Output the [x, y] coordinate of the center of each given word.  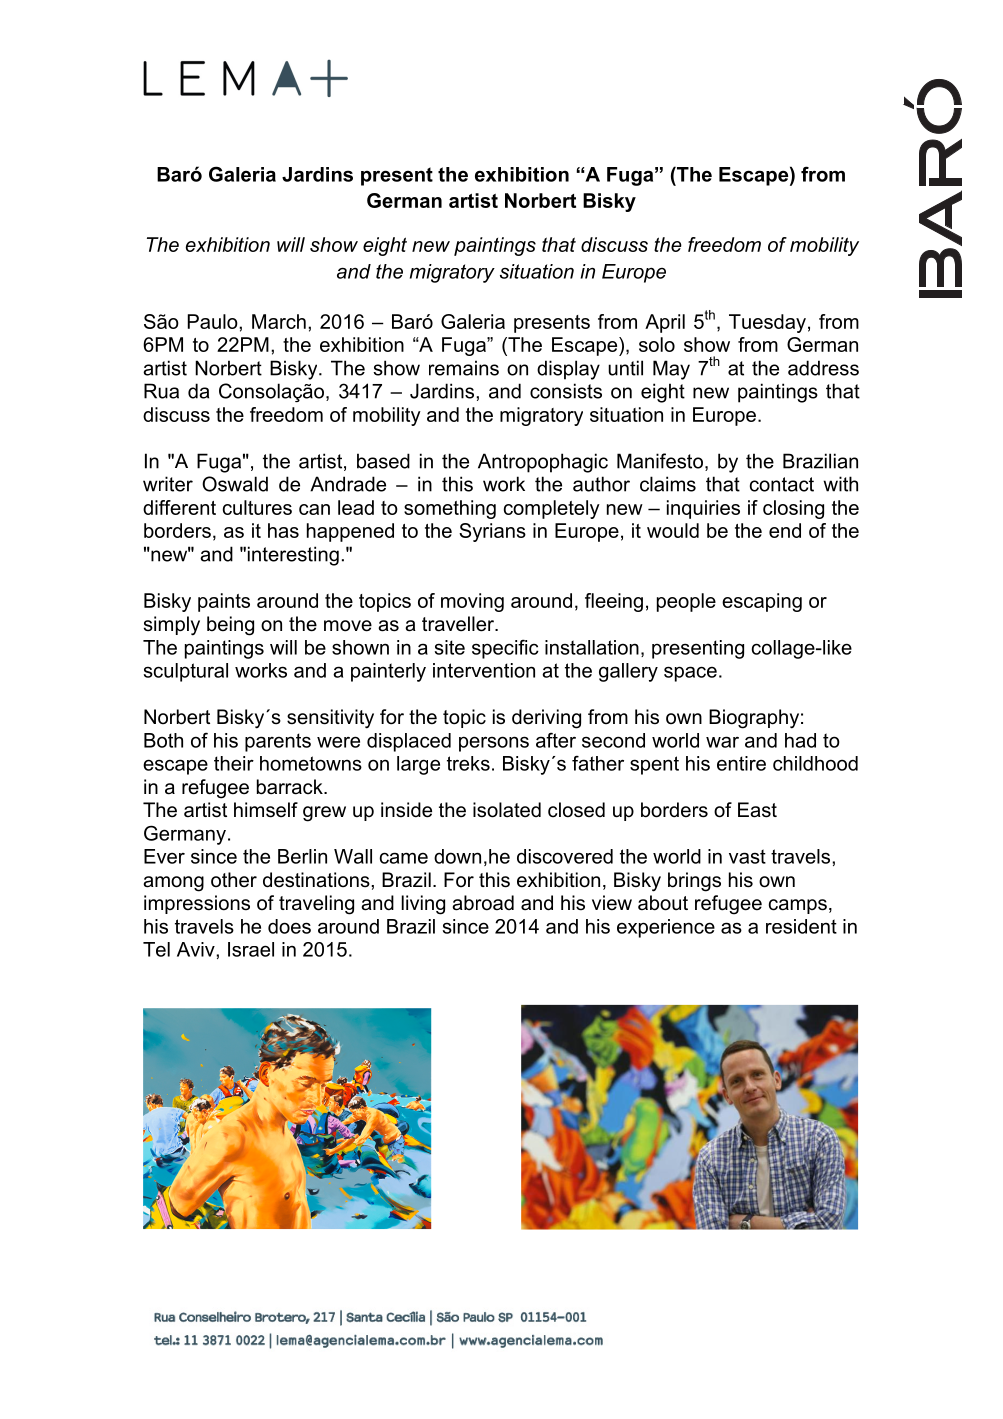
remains [464, 368]
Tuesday [767, 323]
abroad [483, 903]
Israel [251, 949]
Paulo [214, 321]
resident [801, 926]
